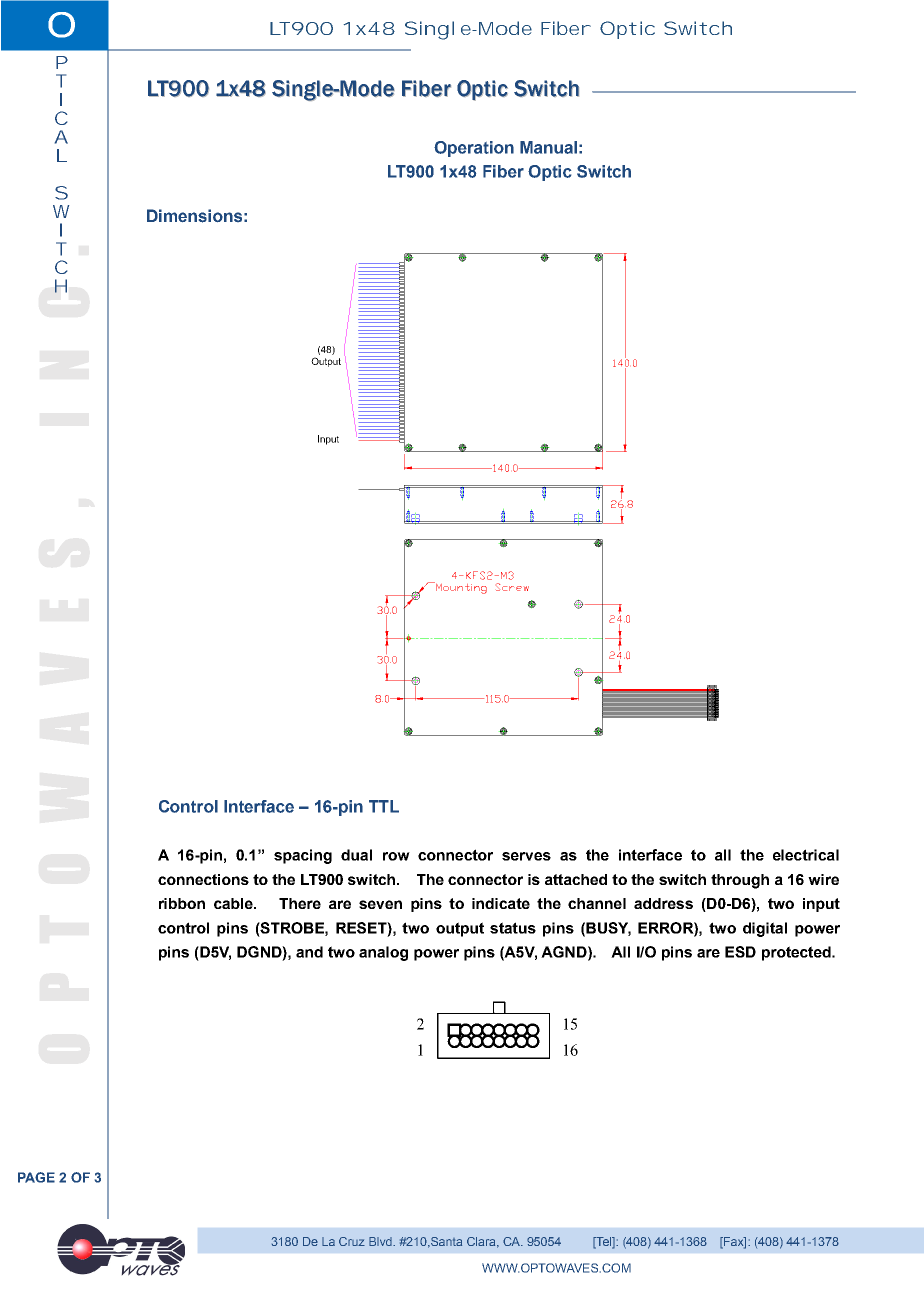 The height and width of the screenshot is (1308, 924). I want to click on row, so click(396, 856).
